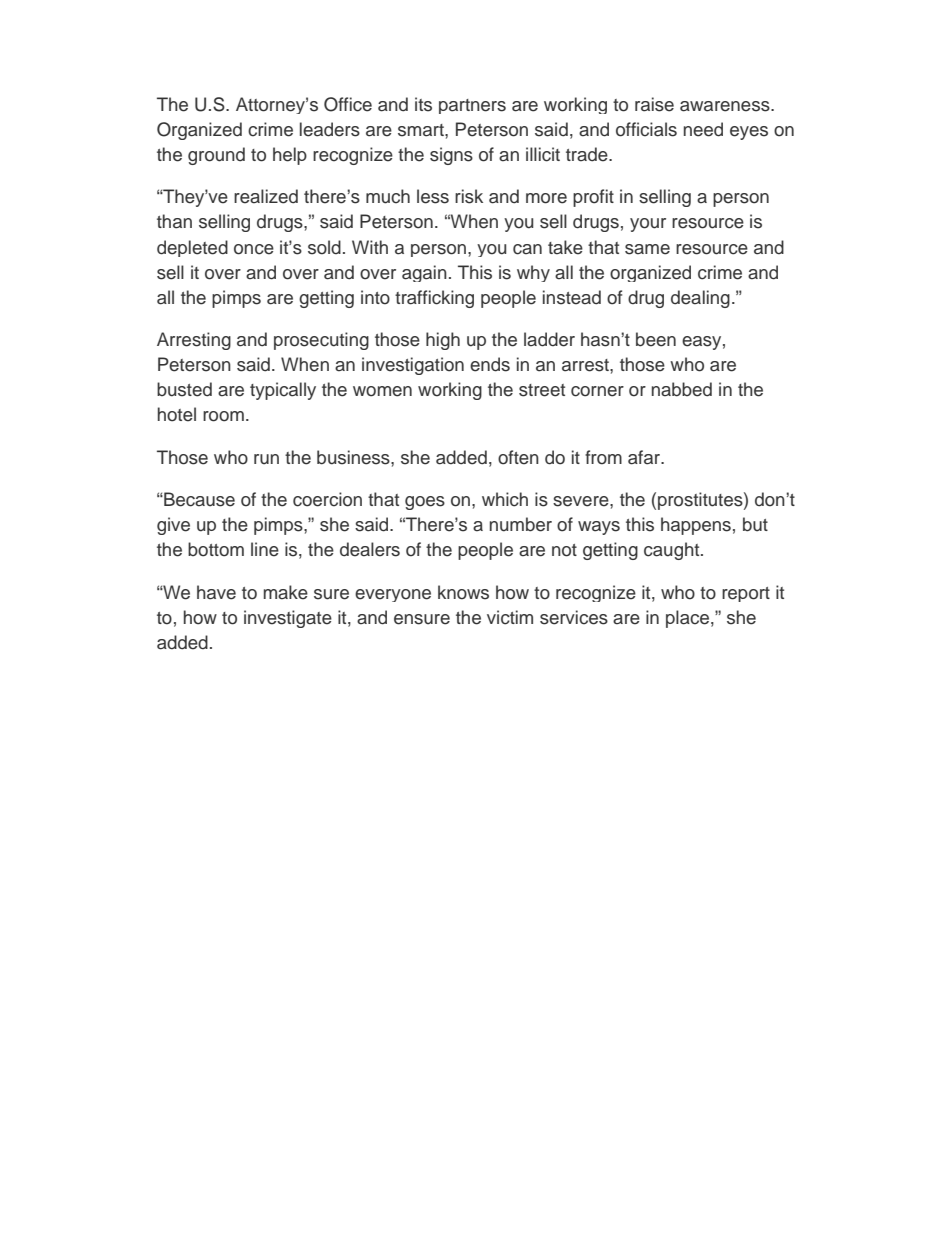 This page has width=952, height=1233. Describe the element at coordinates (472, 106) in the page. I see `partners` at that location.
